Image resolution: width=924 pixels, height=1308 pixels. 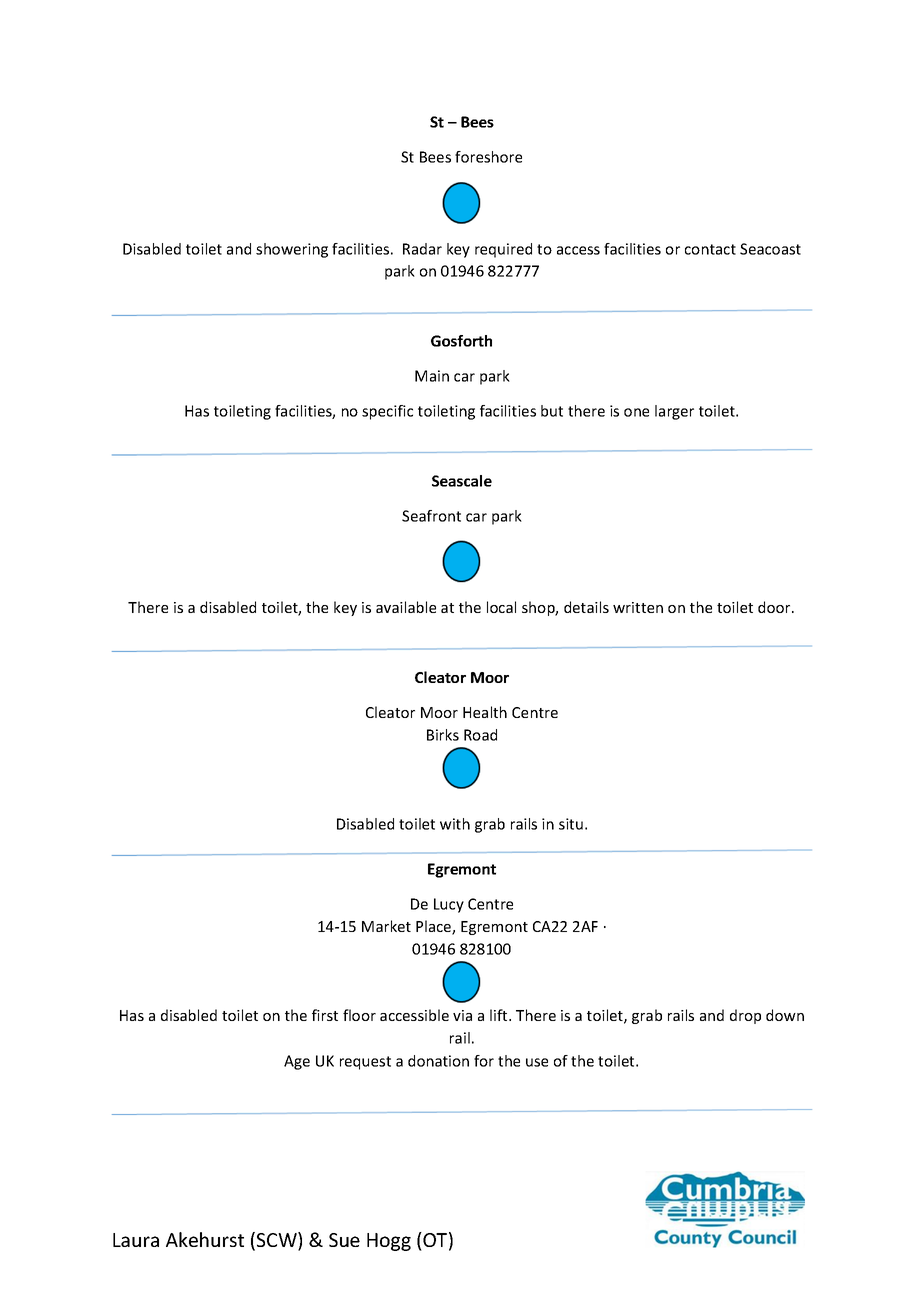 I want to click on Radar, so click(x=422, y=249).
